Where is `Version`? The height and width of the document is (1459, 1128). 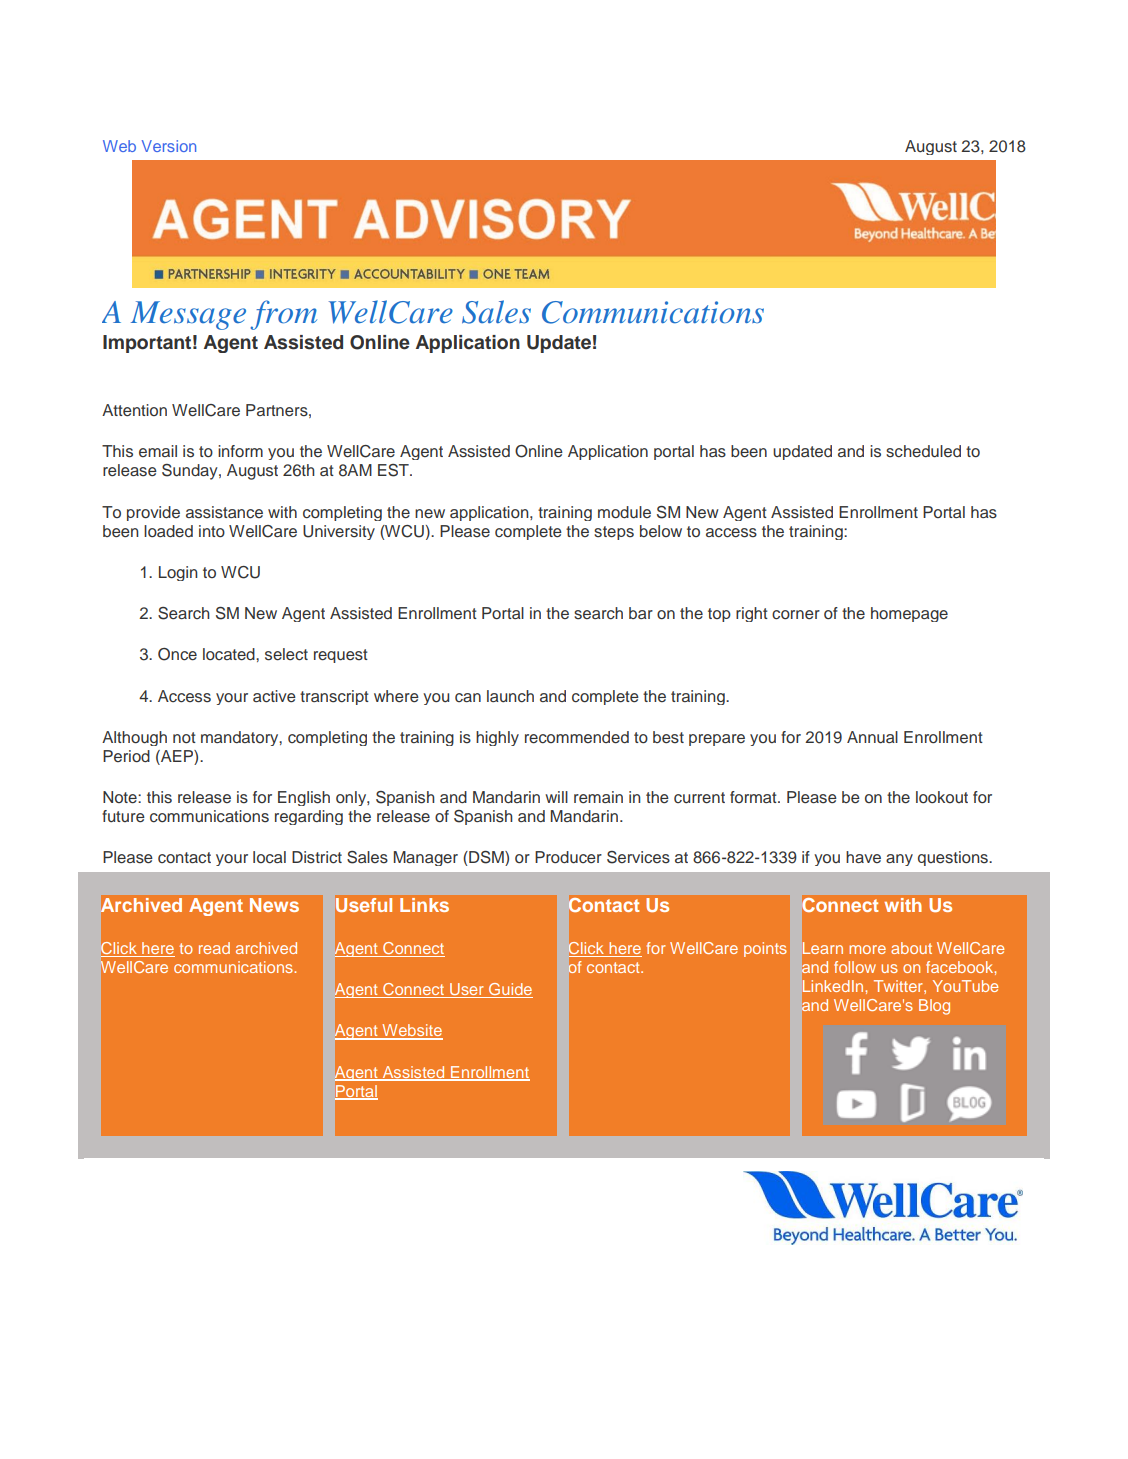
Version is located at coordinates (169, 146).
